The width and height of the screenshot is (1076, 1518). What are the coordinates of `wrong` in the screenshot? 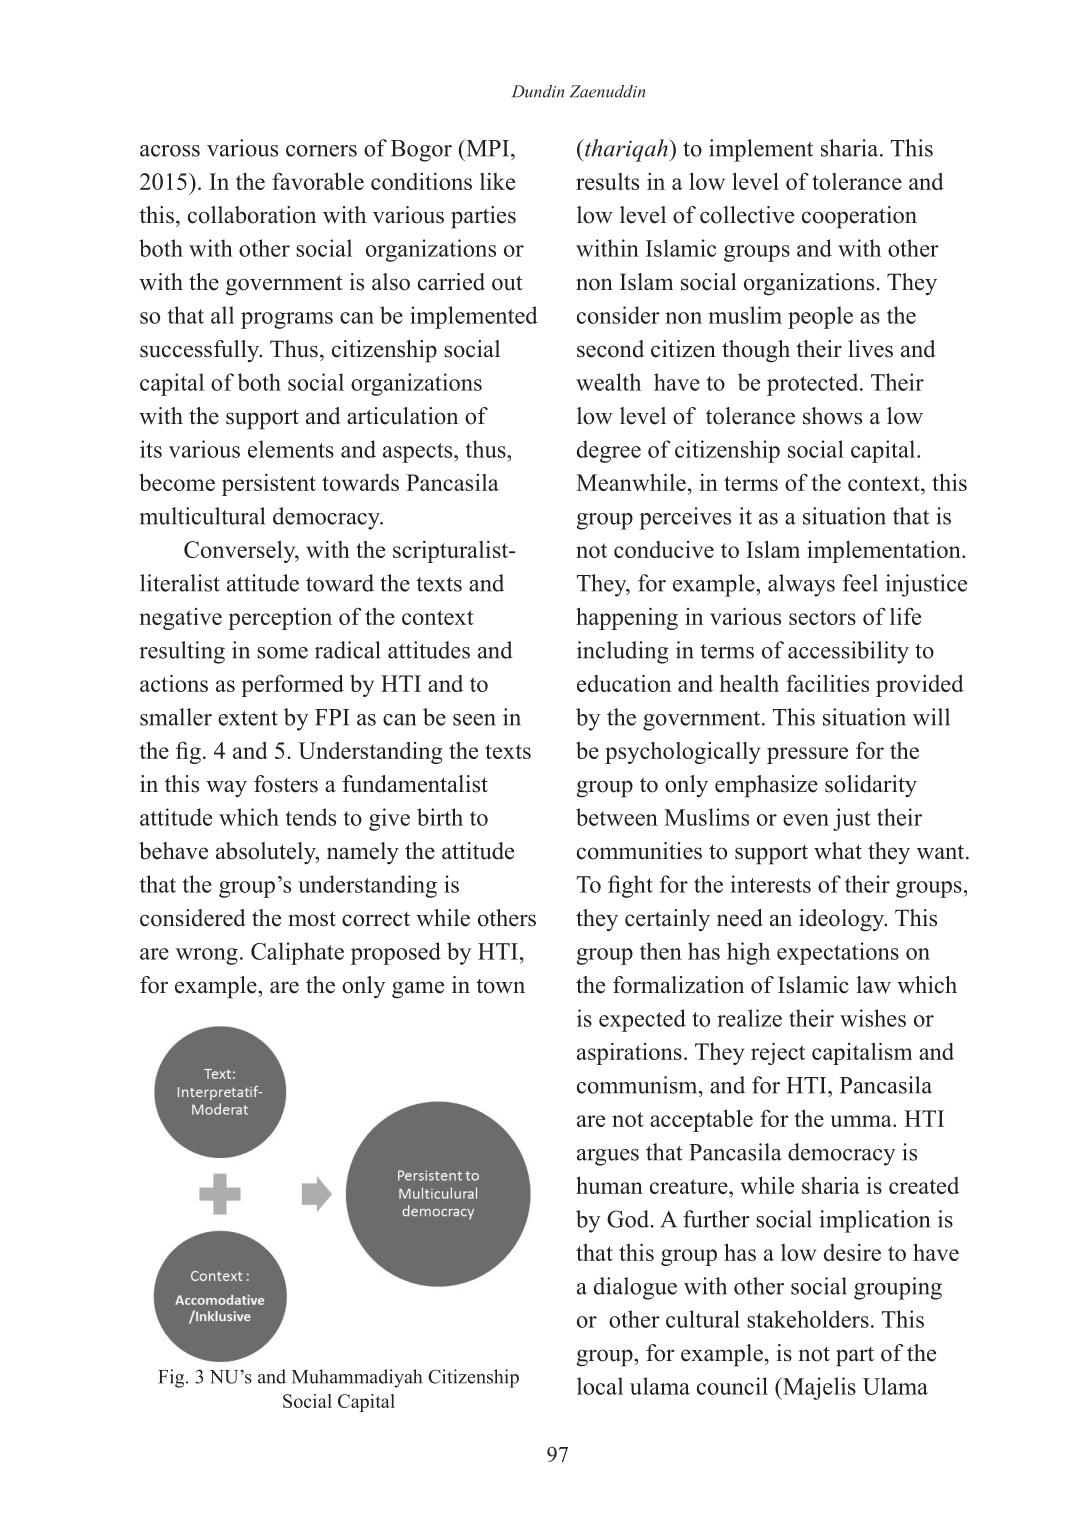 It's located at (207, 956).
